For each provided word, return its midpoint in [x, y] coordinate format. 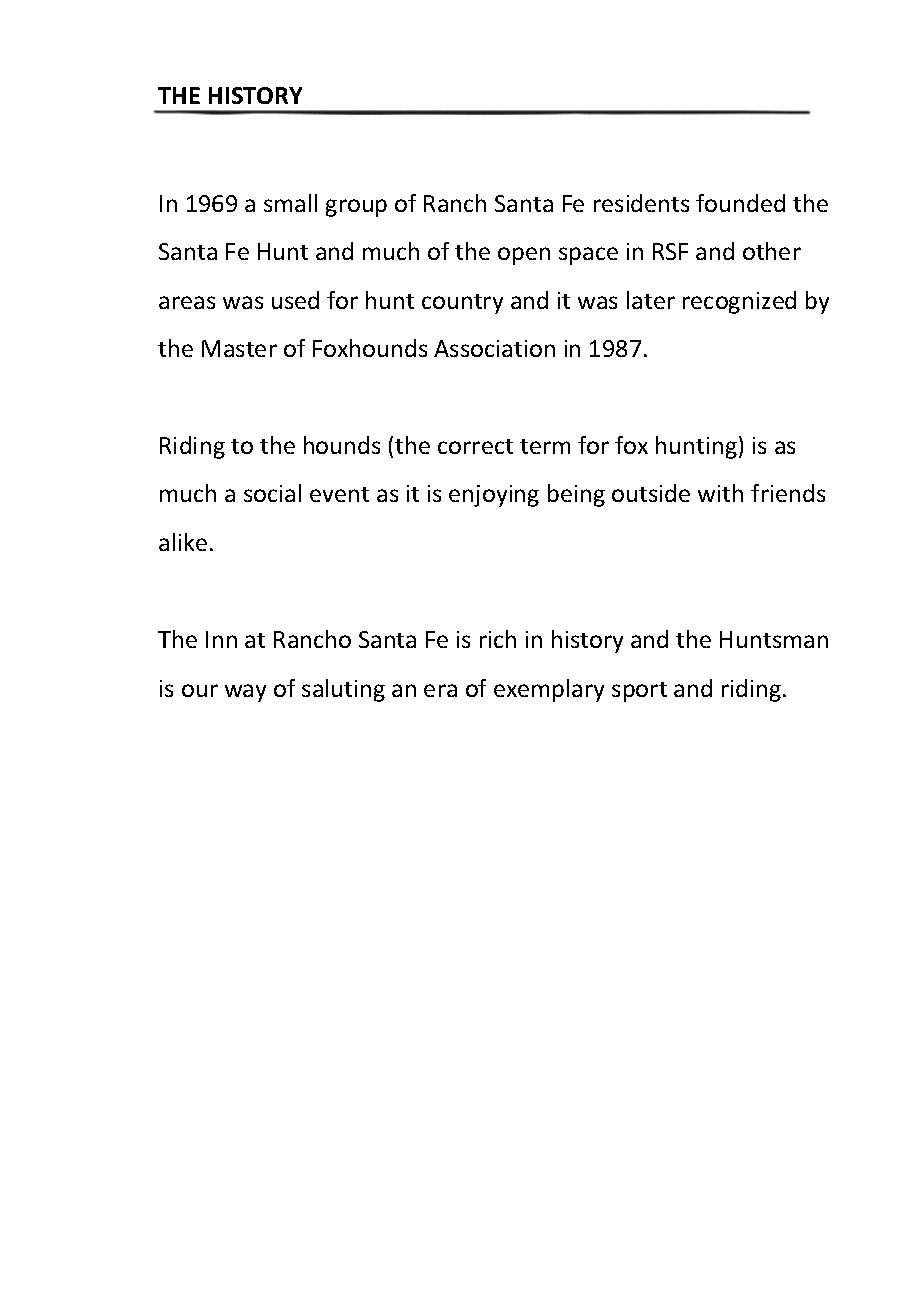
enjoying [494, 496]
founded [740, 203]
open [524, 256]
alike [183, 542]
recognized [739, 302]
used [295, 300]
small [290, 203]
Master [239, 348]
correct [475, 446]
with [720, 493]
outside [651, 493]
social [272, 493]
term [545, 446]
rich [498, 639]
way [245, 693]
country [462, 304]
